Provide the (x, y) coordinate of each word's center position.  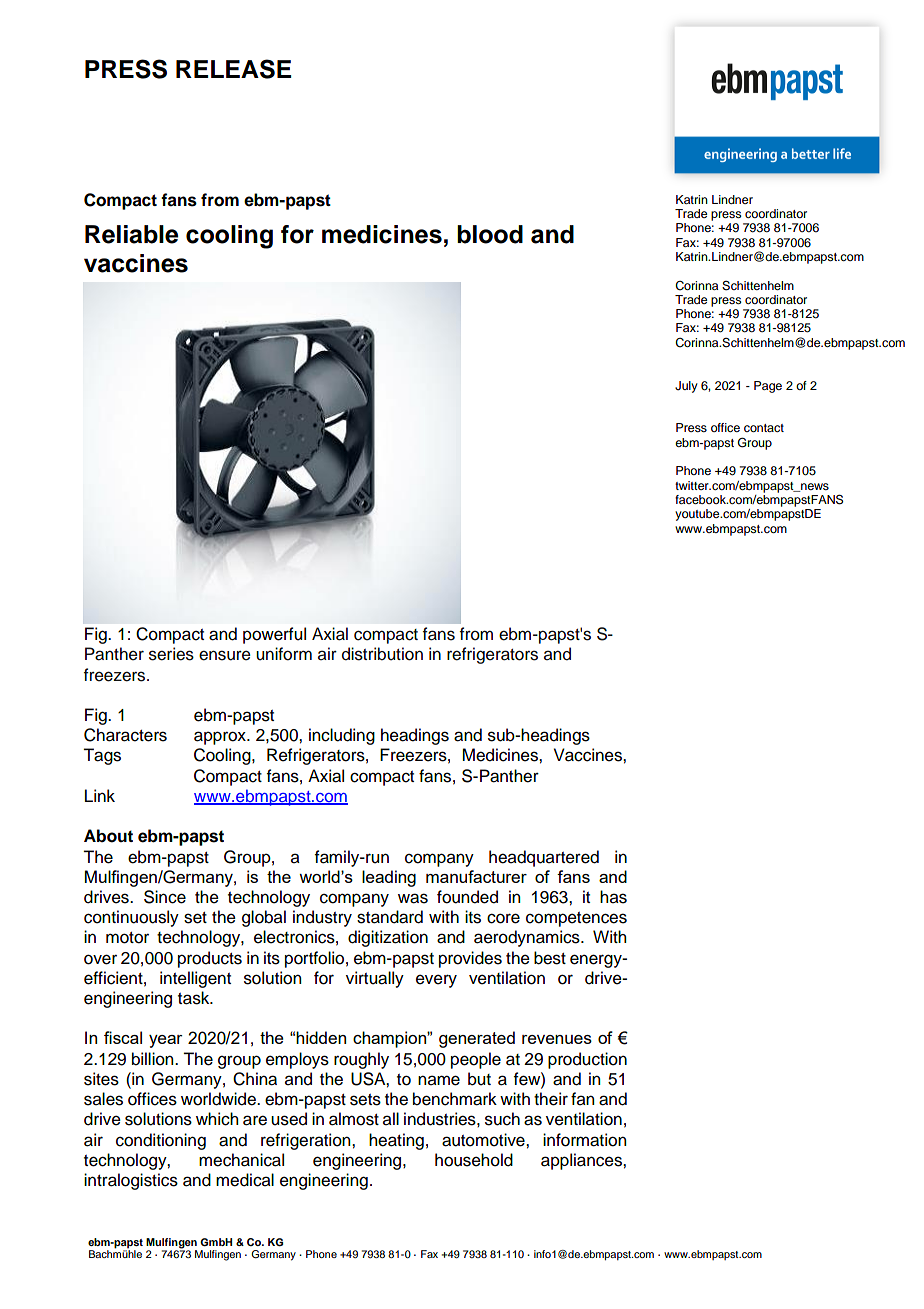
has (613, 897)
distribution (382, 654)
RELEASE (233, 69)
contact (764, 428)
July (686, 387)
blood (490, 234)
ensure (225, 655)
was (413, 898)
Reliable (131, 234)
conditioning (161, 1141)
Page (768, 387)
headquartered (544, 858)
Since (165, 897)
